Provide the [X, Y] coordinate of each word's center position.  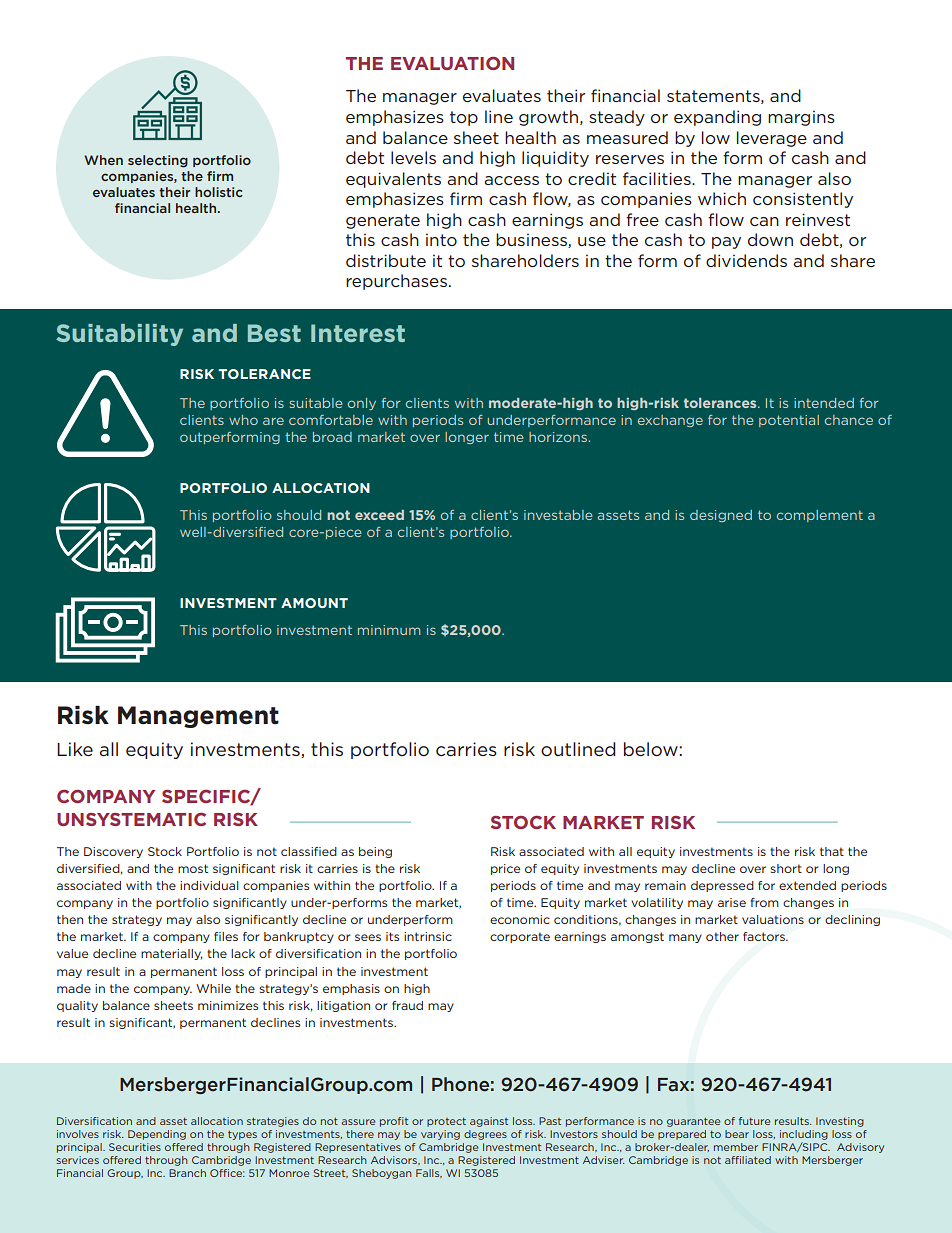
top [464, 118]
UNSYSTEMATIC [131, 819]
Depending [157, 1135]
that [832, 851]
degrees [485, 1135]
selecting [158, 161]
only [362, 404]
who [243, 420]
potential [789, 421]
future [754, 1121]
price [505, 869]
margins [801, 118]
